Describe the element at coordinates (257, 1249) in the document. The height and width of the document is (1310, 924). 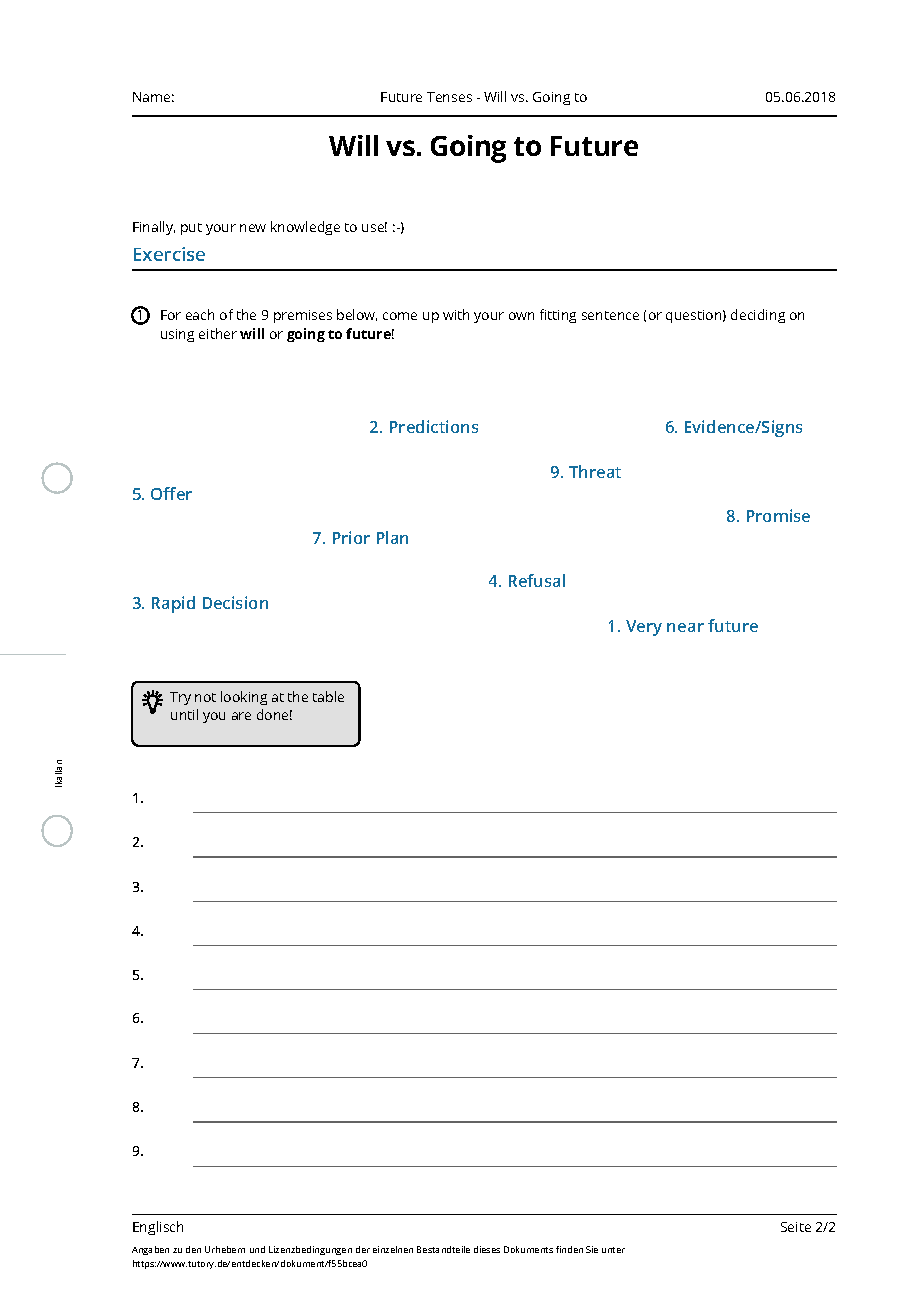
I see `und` at that location.
